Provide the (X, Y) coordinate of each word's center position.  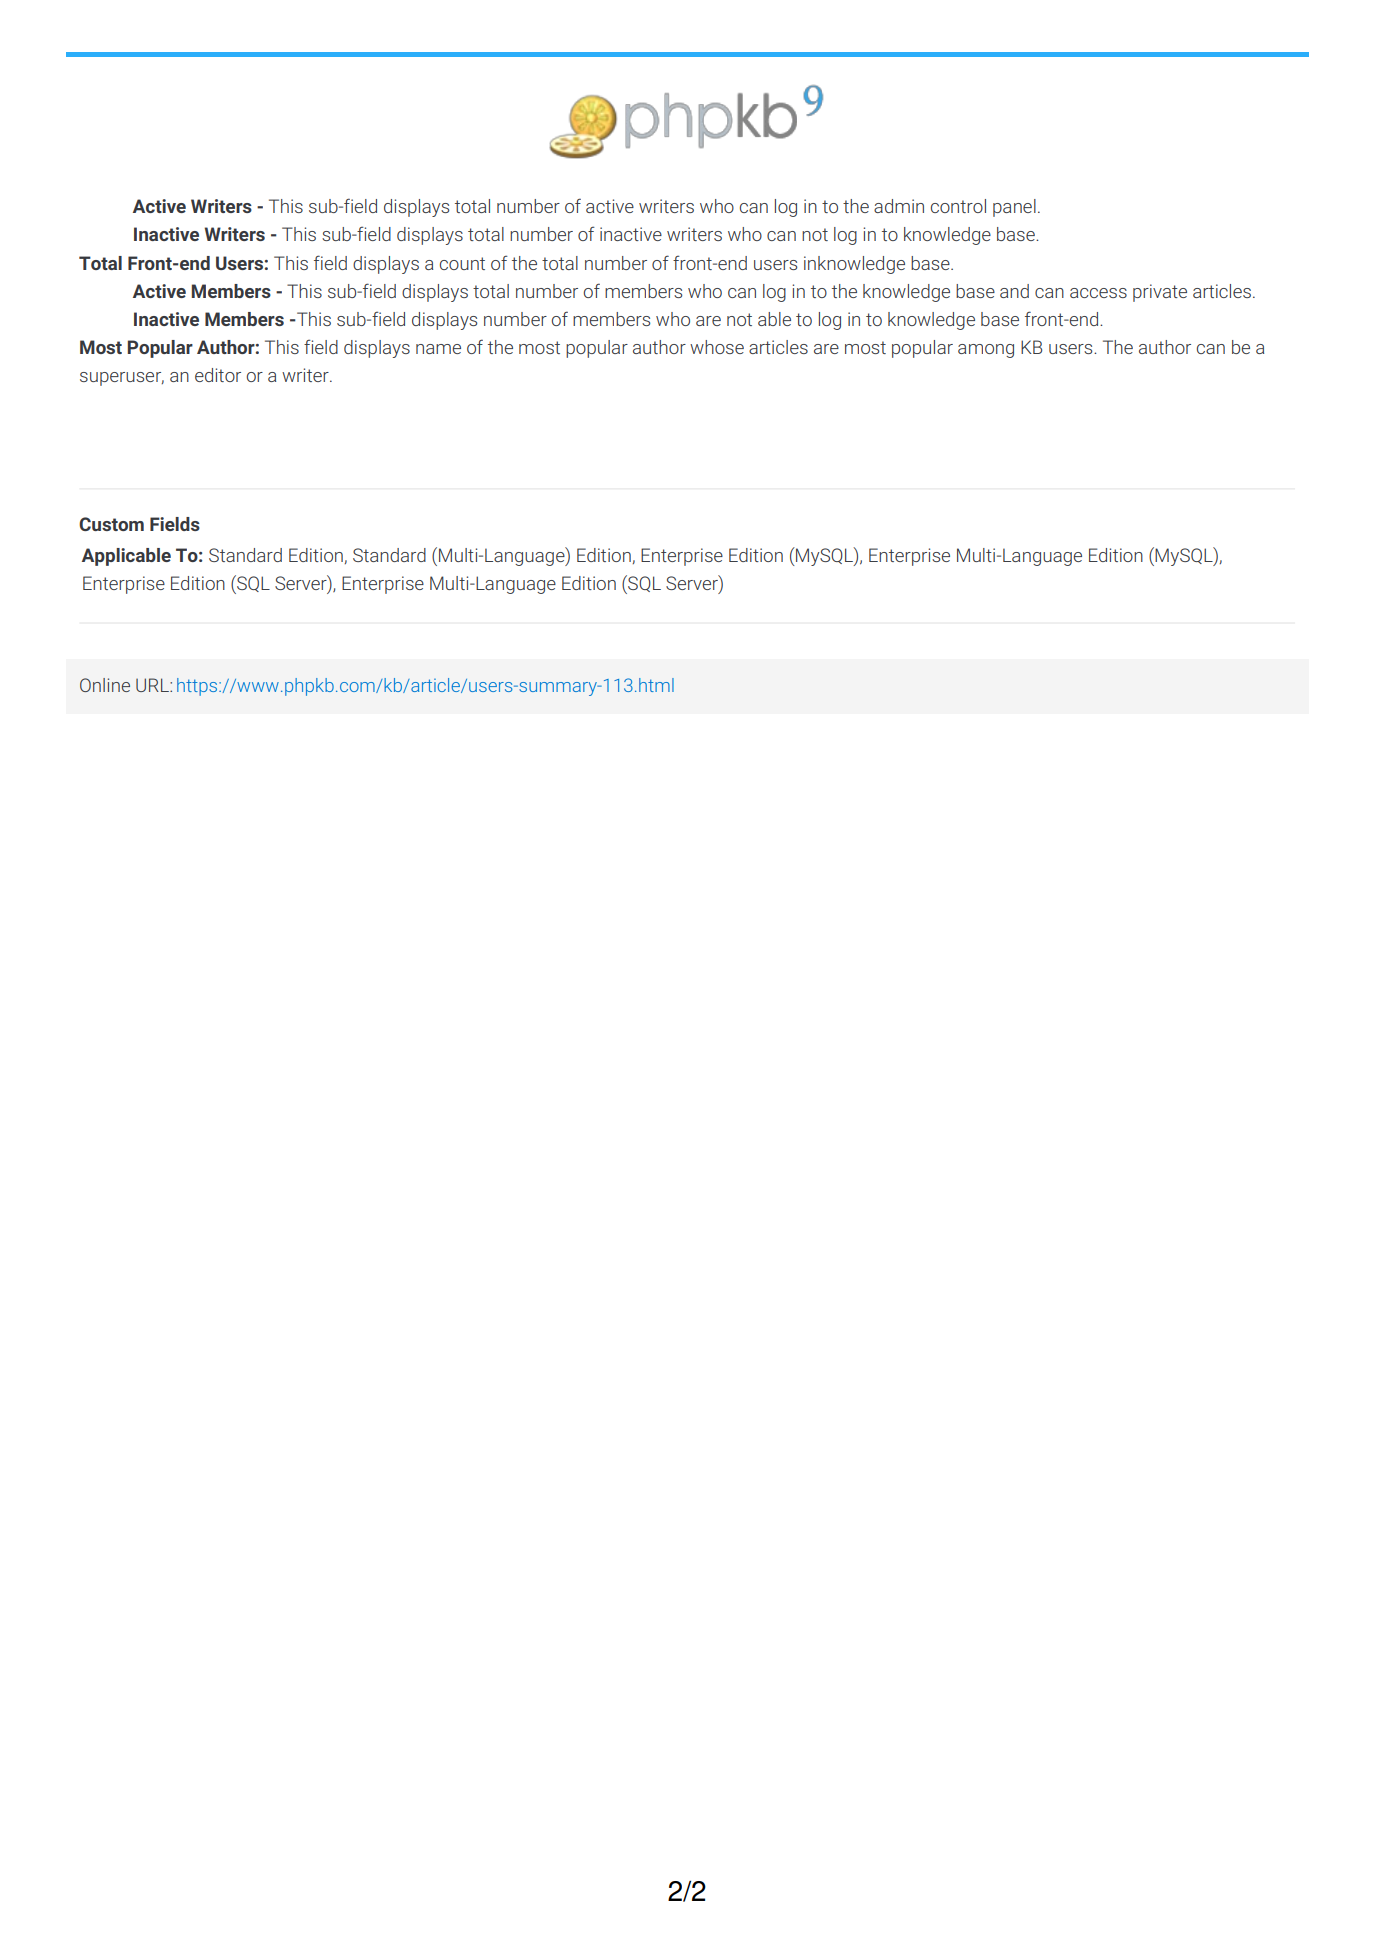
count (462, 263)
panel (1014, 208)
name (438, 349)
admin (899, 206)
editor (218, 375)
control (958, 206)
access (1098, 293)
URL (153, 685)
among (986, 351)
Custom (111, 524)
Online (105, 685)
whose (717, 347)
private (1160, 293)
